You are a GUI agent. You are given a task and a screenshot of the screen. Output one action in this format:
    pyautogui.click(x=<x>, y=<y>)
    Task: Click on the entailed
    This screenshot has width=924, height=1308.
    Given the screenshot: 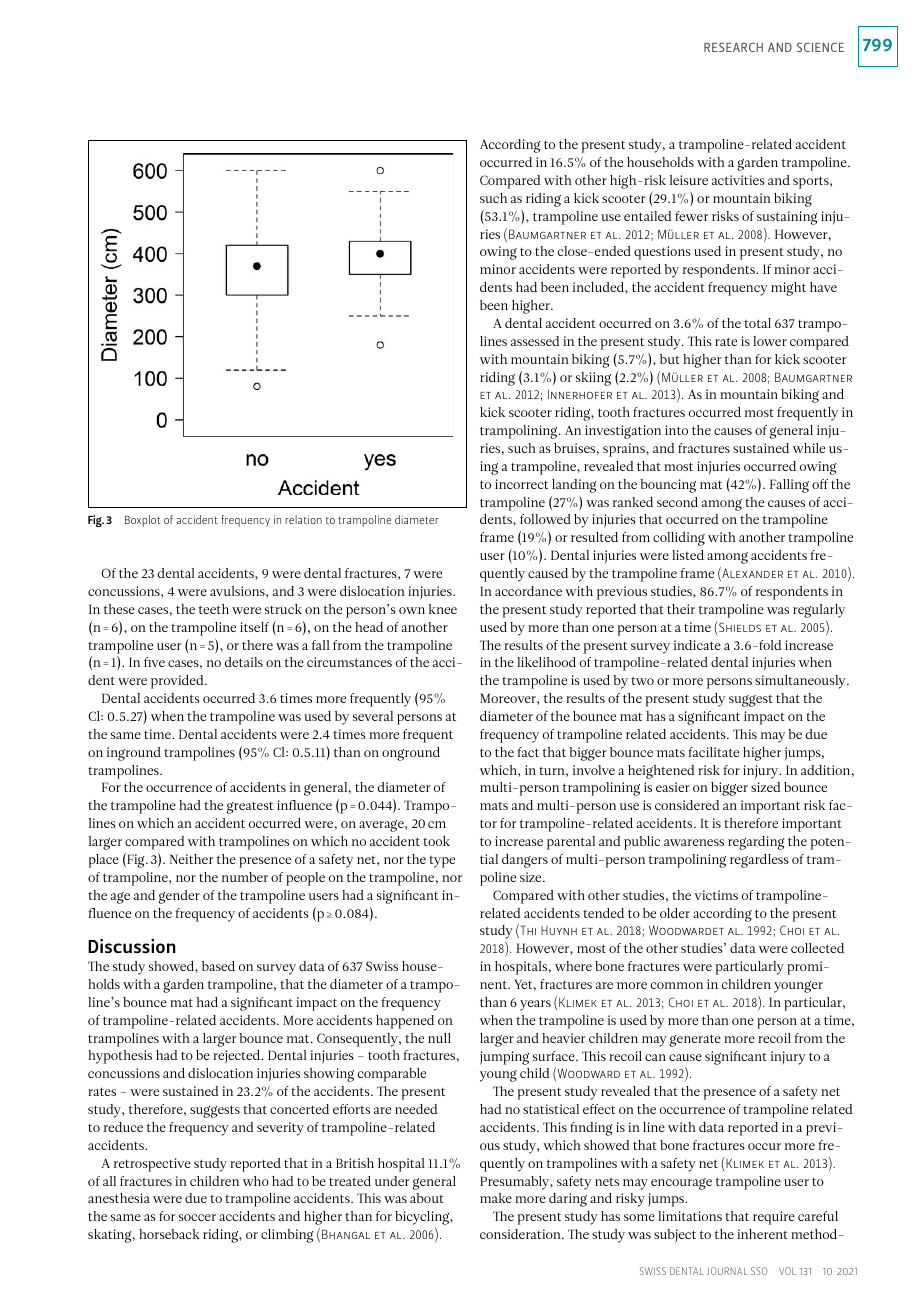 What is the action you would take?
    pyautogui.click(x=648, y=216)
